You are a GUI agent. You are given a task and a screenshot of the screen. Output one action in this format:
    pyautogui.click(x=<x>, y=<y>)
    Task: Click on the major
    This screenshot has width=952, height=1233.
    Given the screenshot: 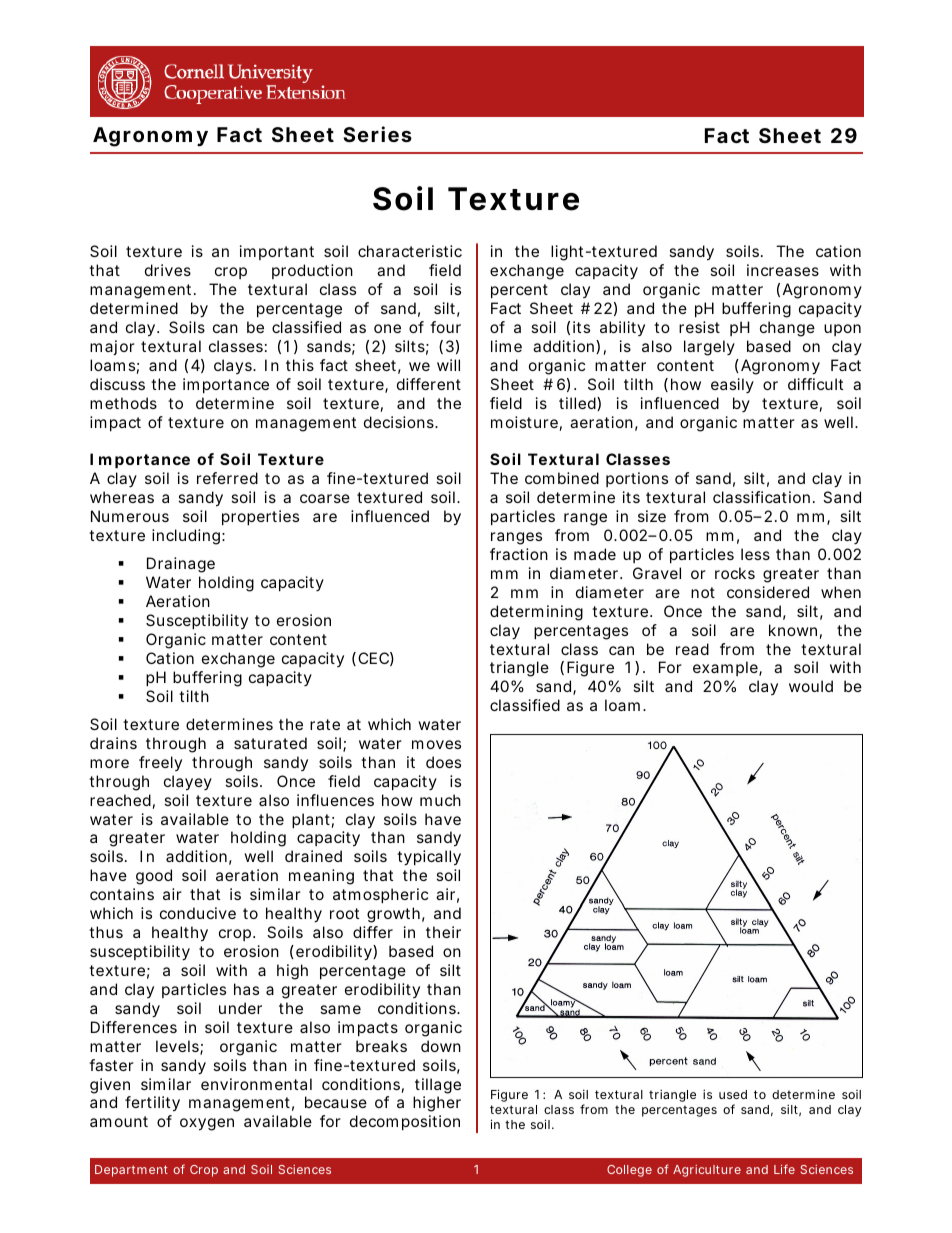 What is the action you would take?
    pyautogui.click(x=112, y=347)
